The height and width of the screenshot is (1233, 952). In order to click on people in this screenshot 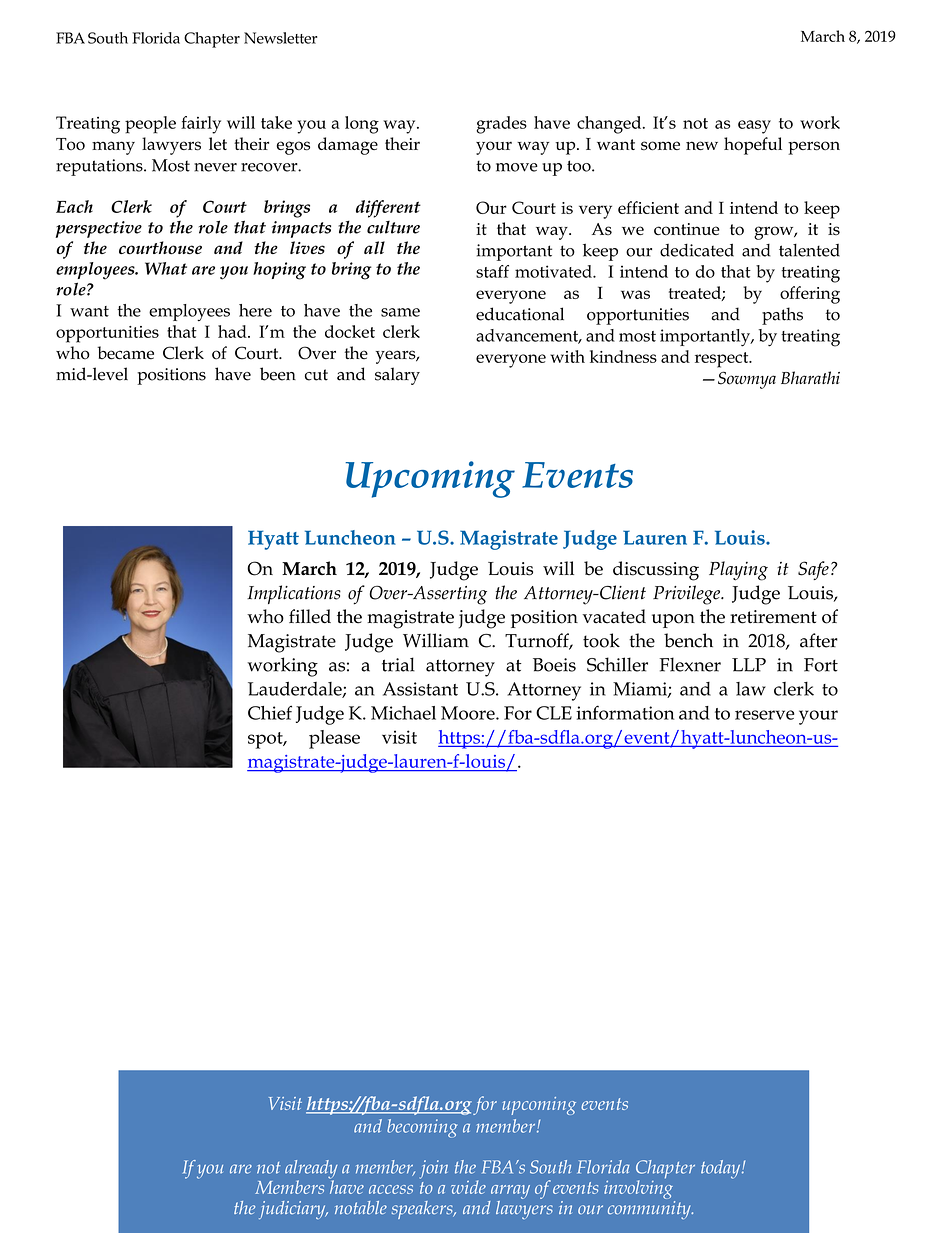, I will do `click(150, 125)`.
